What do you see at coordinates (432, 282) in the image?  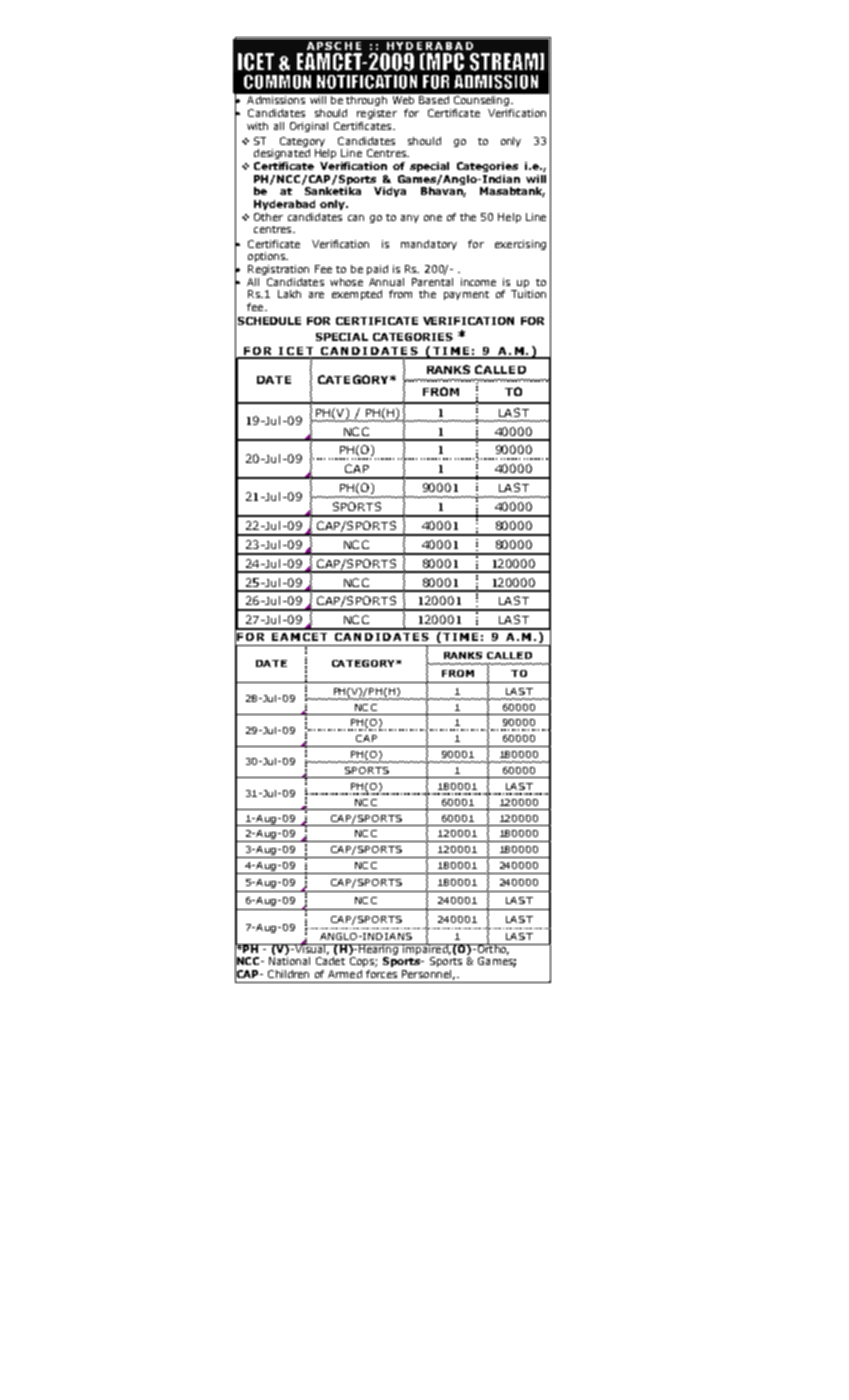 I see `Parental` at bounding box center [432, 282].
